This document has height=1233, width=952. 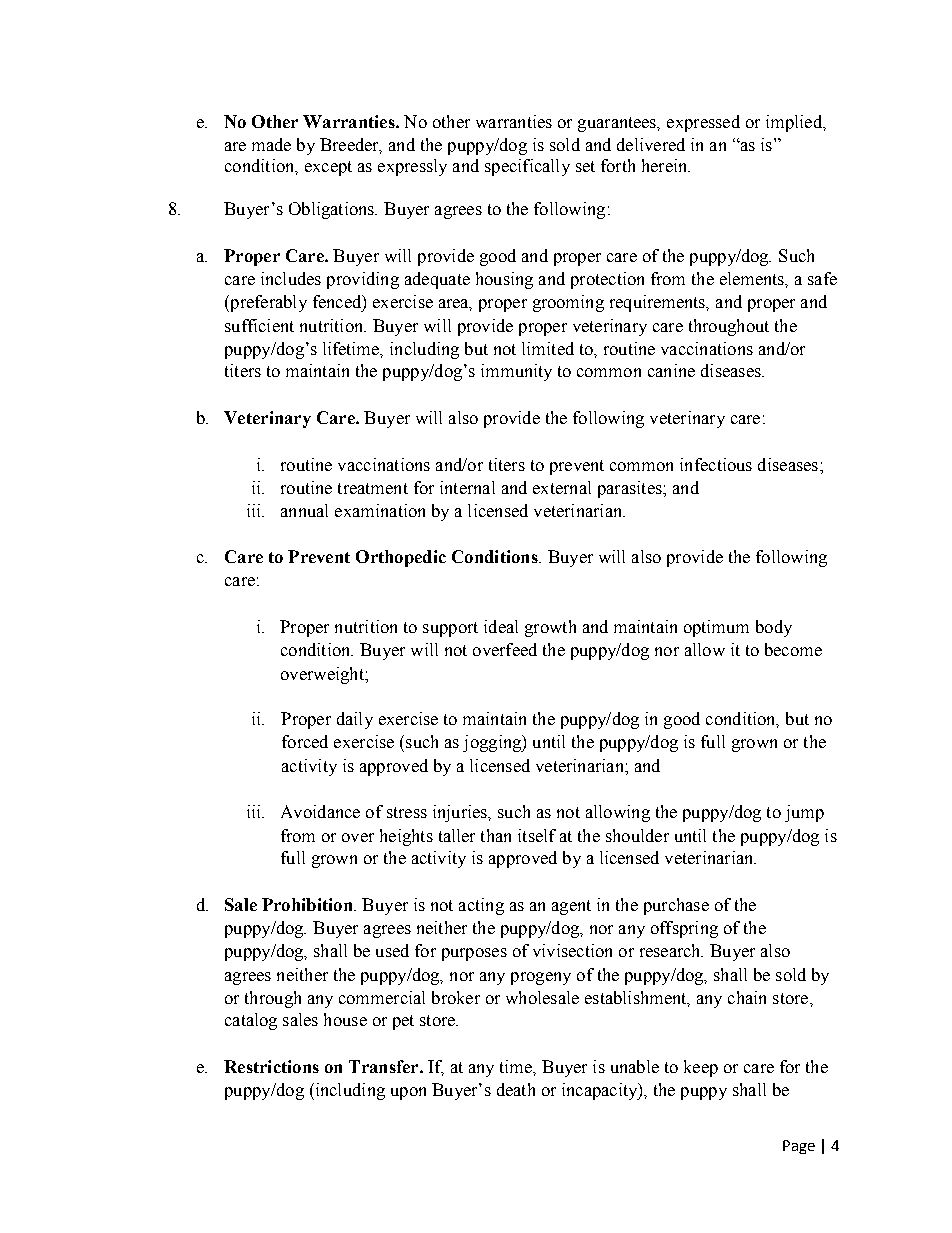 I want to click on Avoidance, so click(x=320, y=811).
